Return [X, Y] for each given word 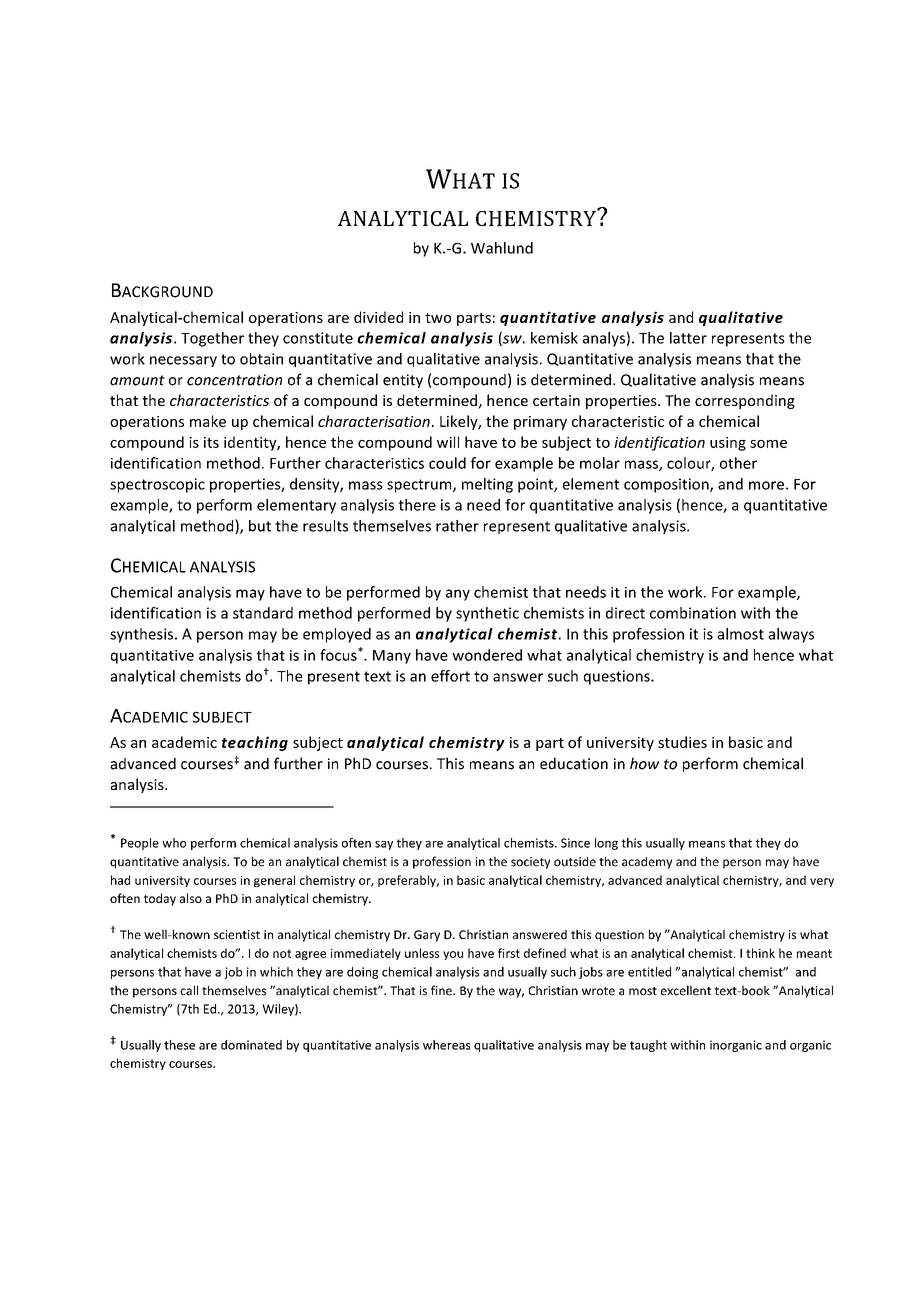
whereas [446, 1045]
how [644, 763]
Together [212, 339]
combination [693, 613]
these [179, 1045]
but [260, 526]
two [438, 318]
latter [688, 338]
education [574, 763]
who [174, 843]
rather [457, 526]
